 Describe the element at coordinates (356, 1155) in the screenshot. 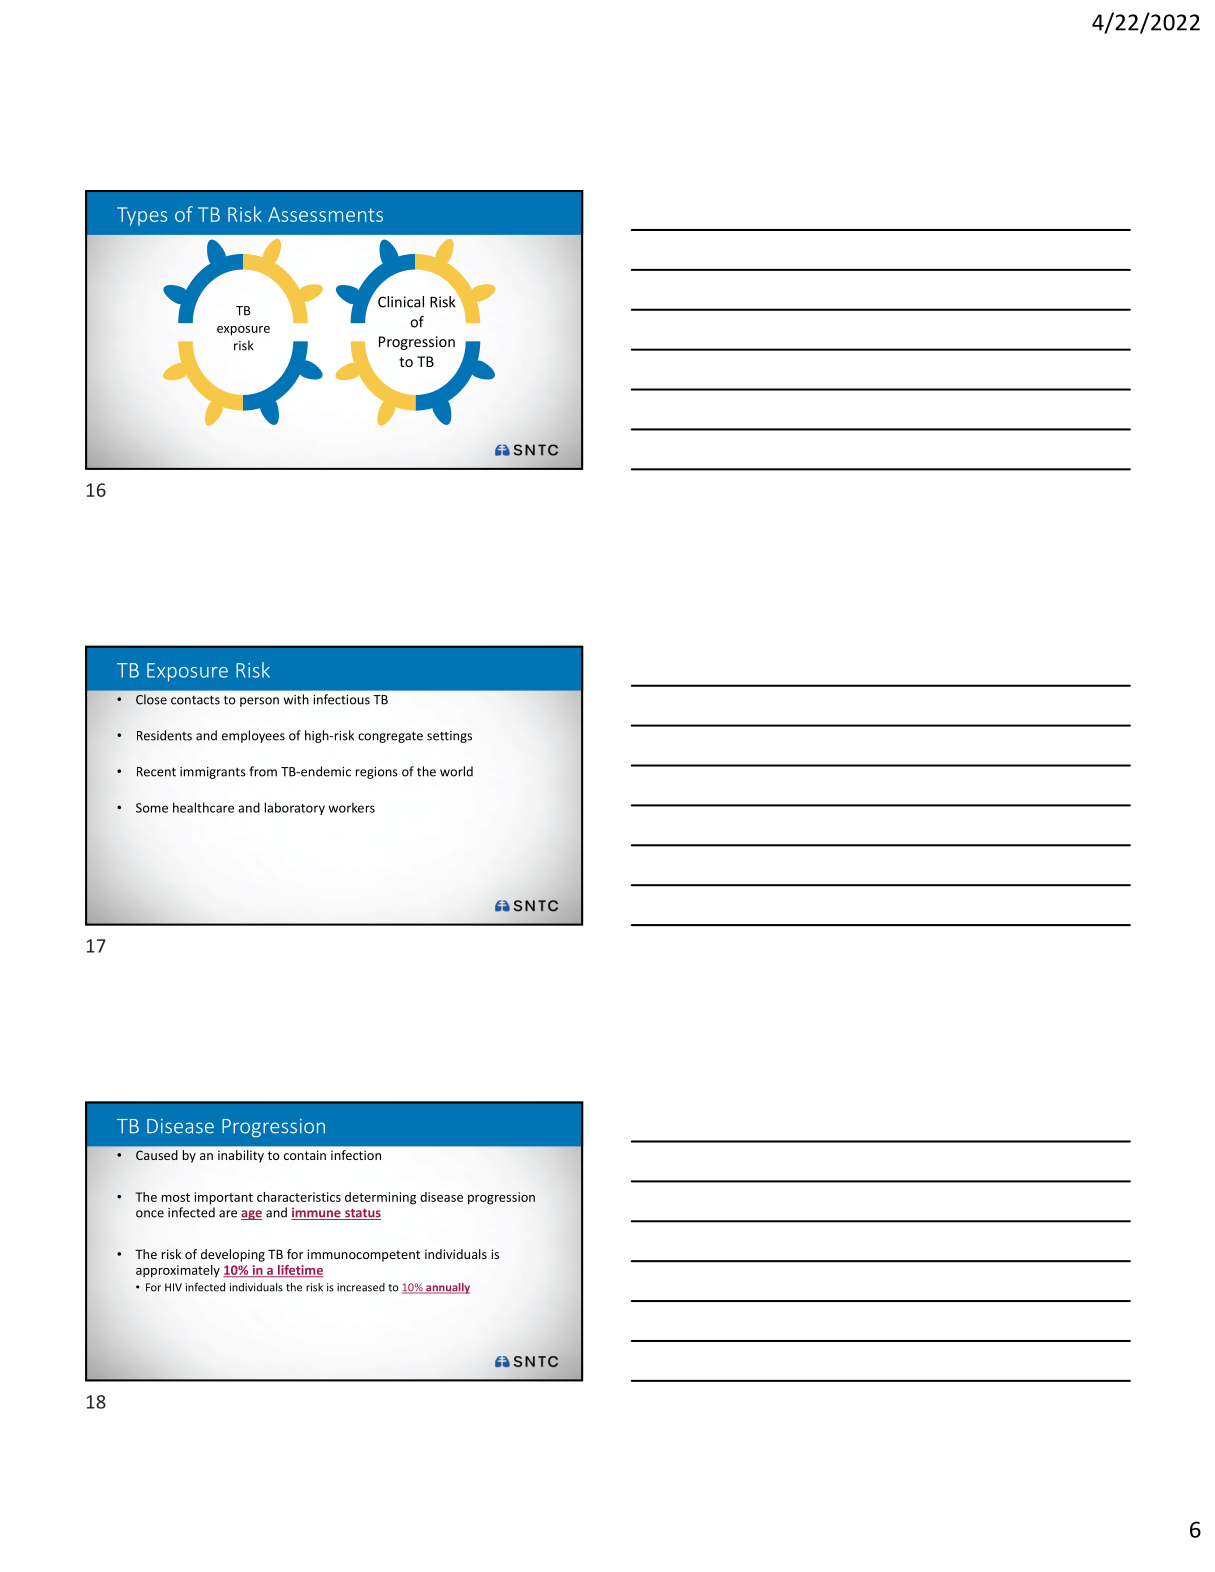

I see `infection` at that location.
